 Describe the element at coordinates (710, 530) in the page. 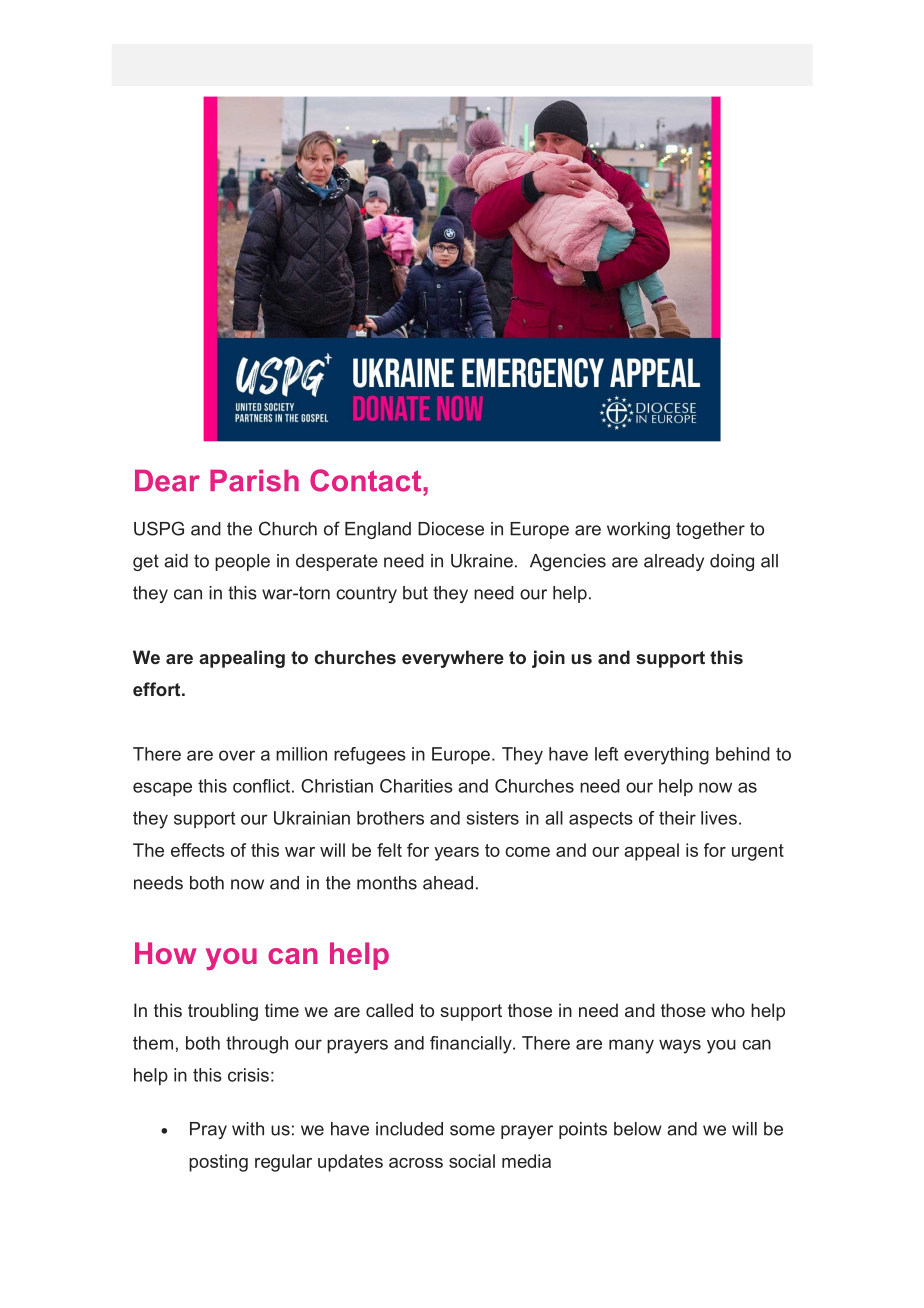

I see `together` at that location.
